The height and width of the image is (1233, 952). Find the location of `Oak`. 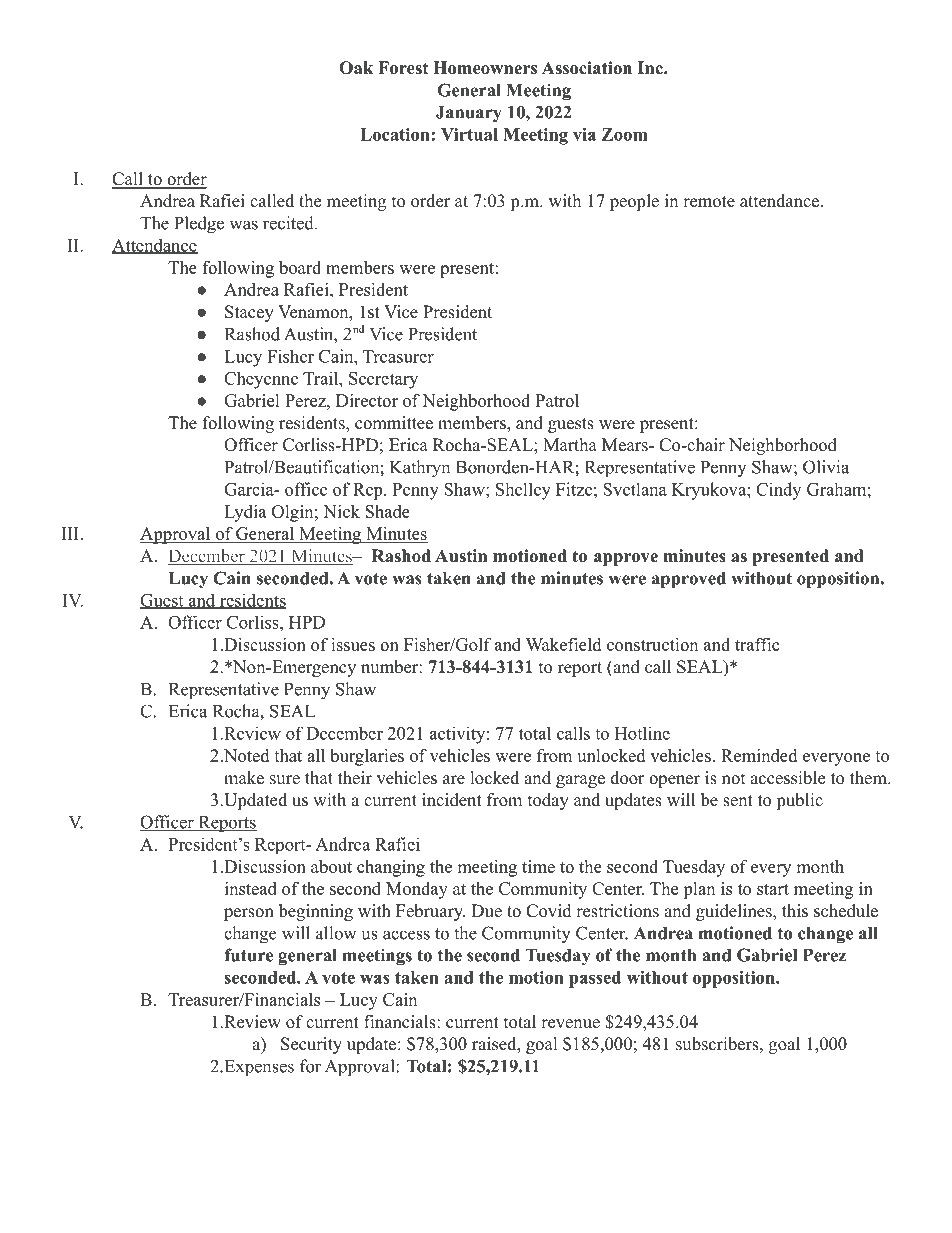

Oak is located at coordinates (356, 68).
